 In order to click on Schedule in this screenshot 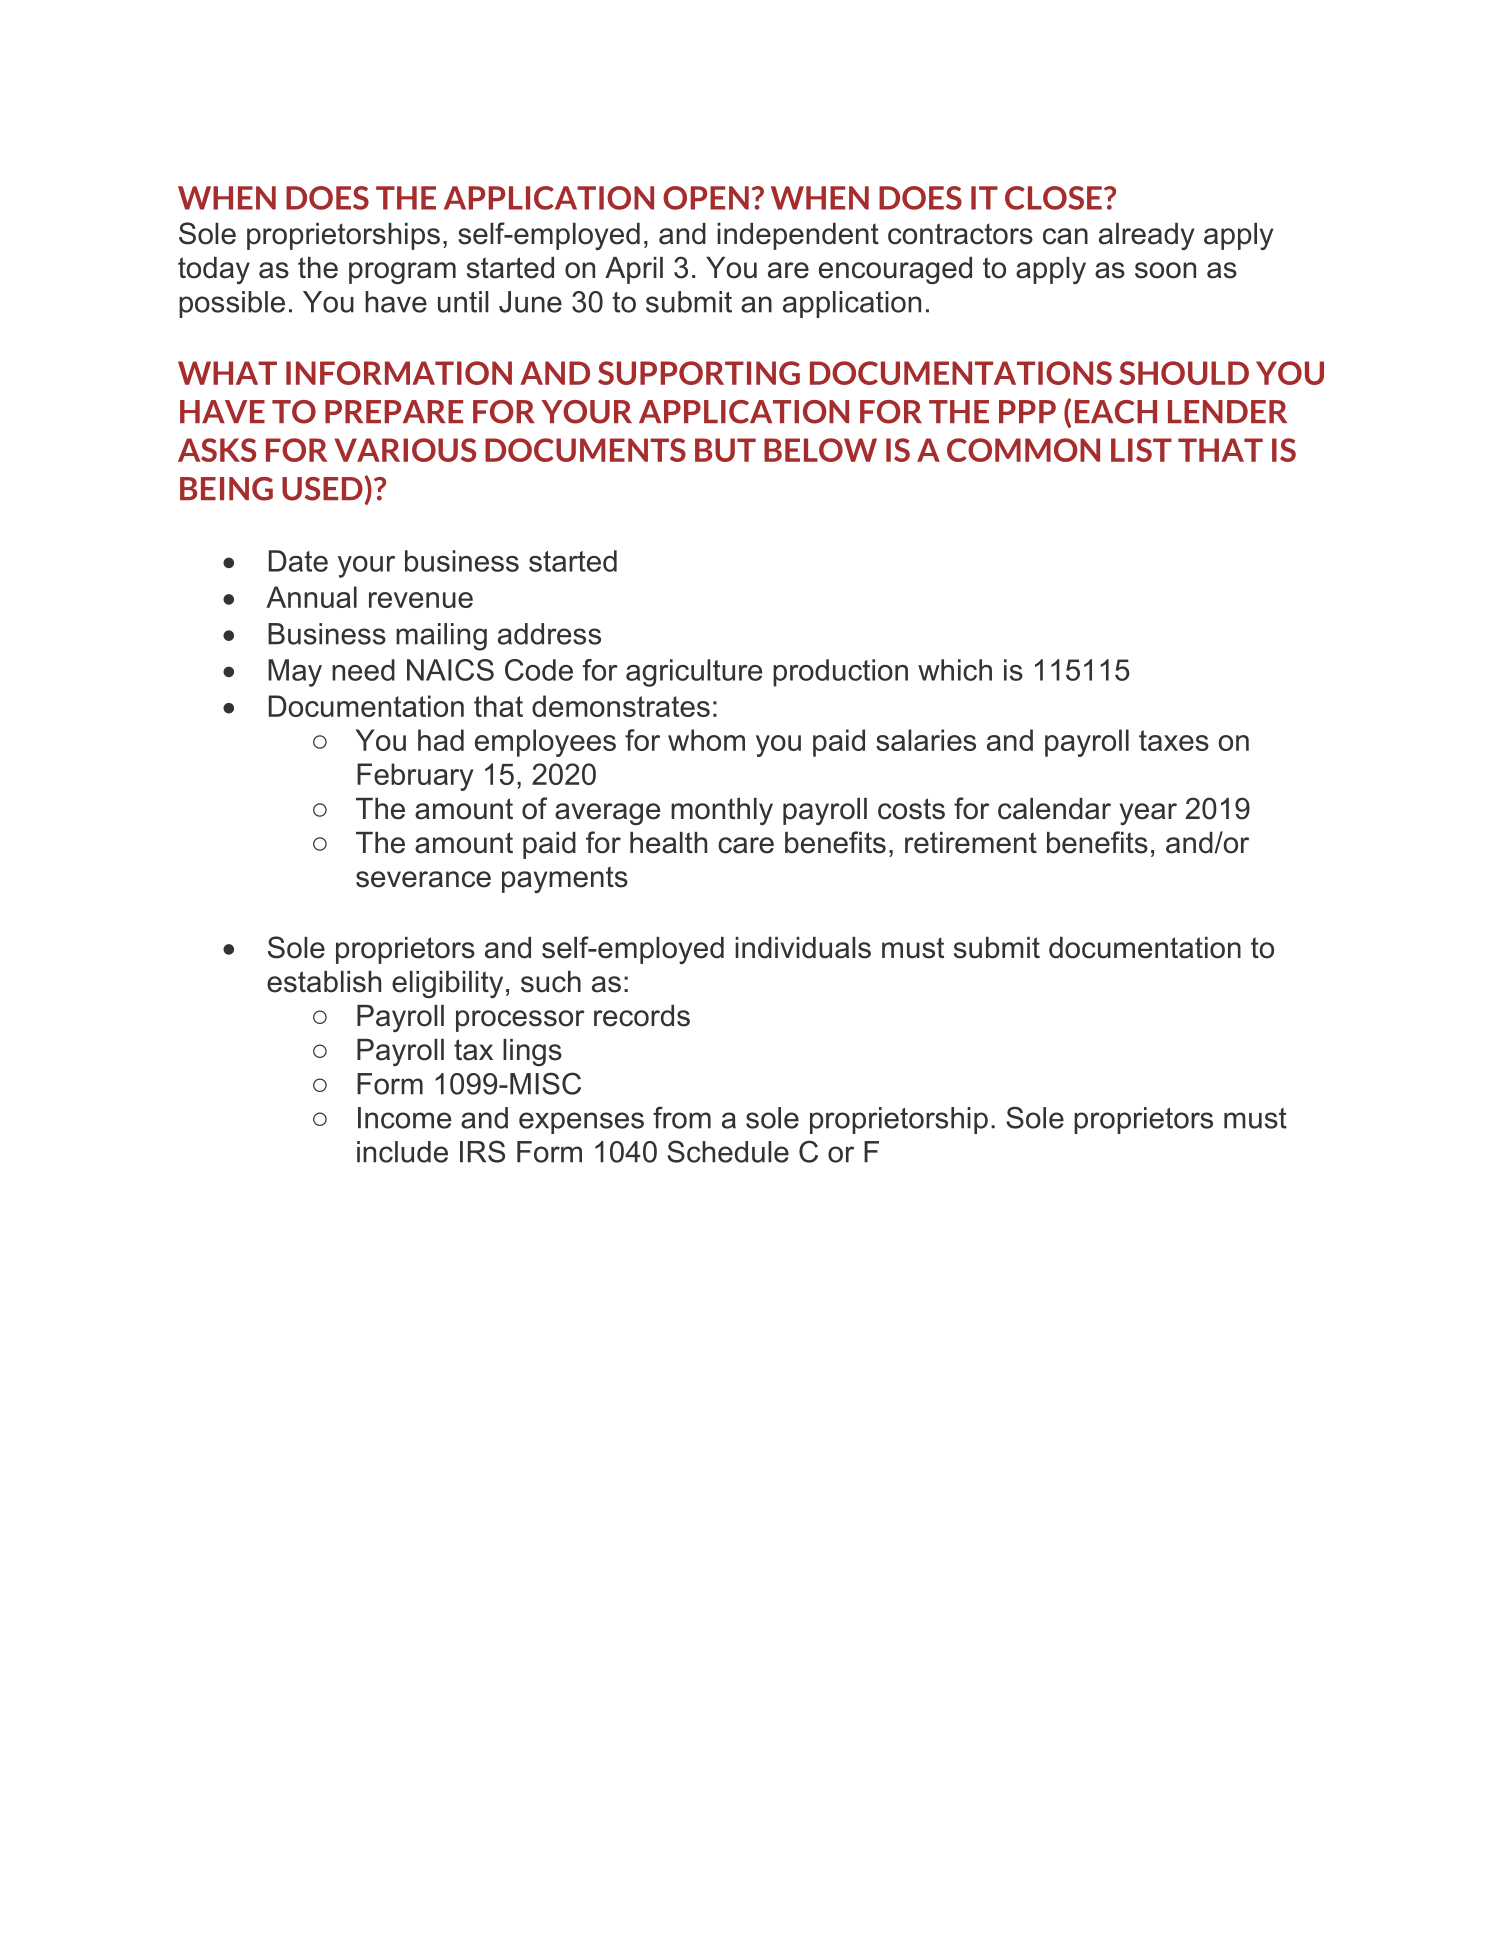, I will do `click(728, 1151)`.
